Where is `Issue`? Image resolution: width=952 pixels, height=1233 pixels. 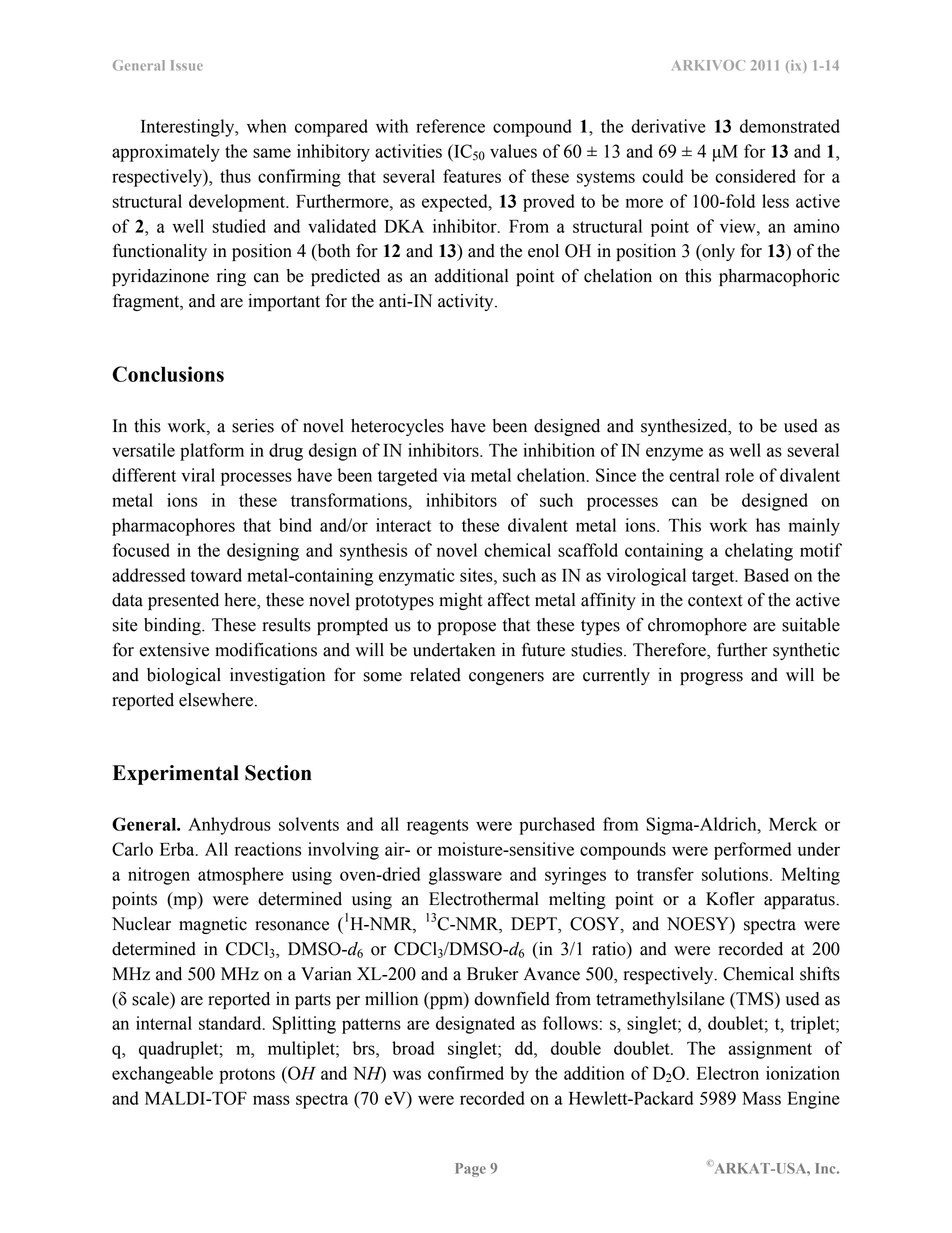
Issue is located at coordinates (187, 65).
